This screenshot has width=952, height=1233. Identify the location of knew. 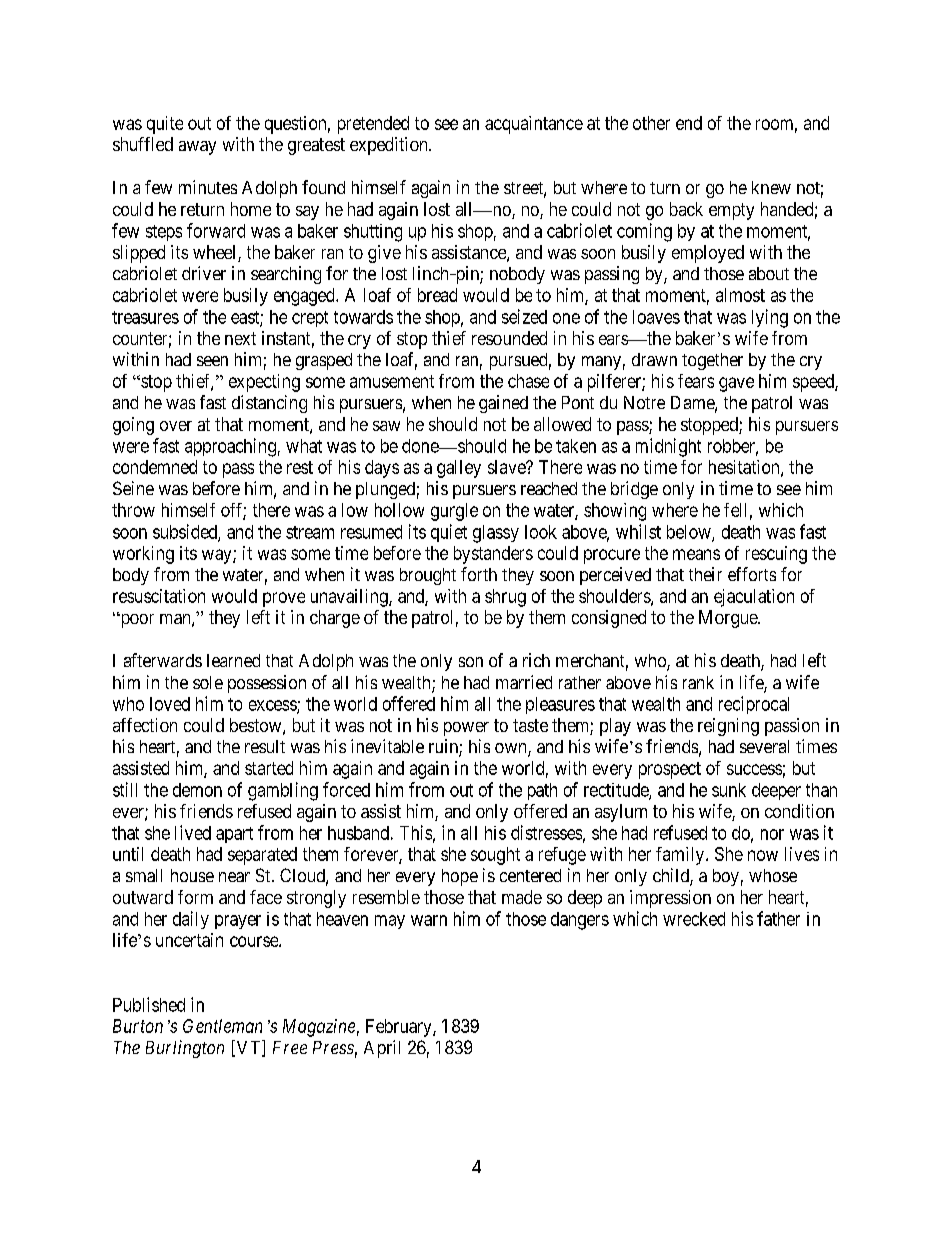
(771, 187).
